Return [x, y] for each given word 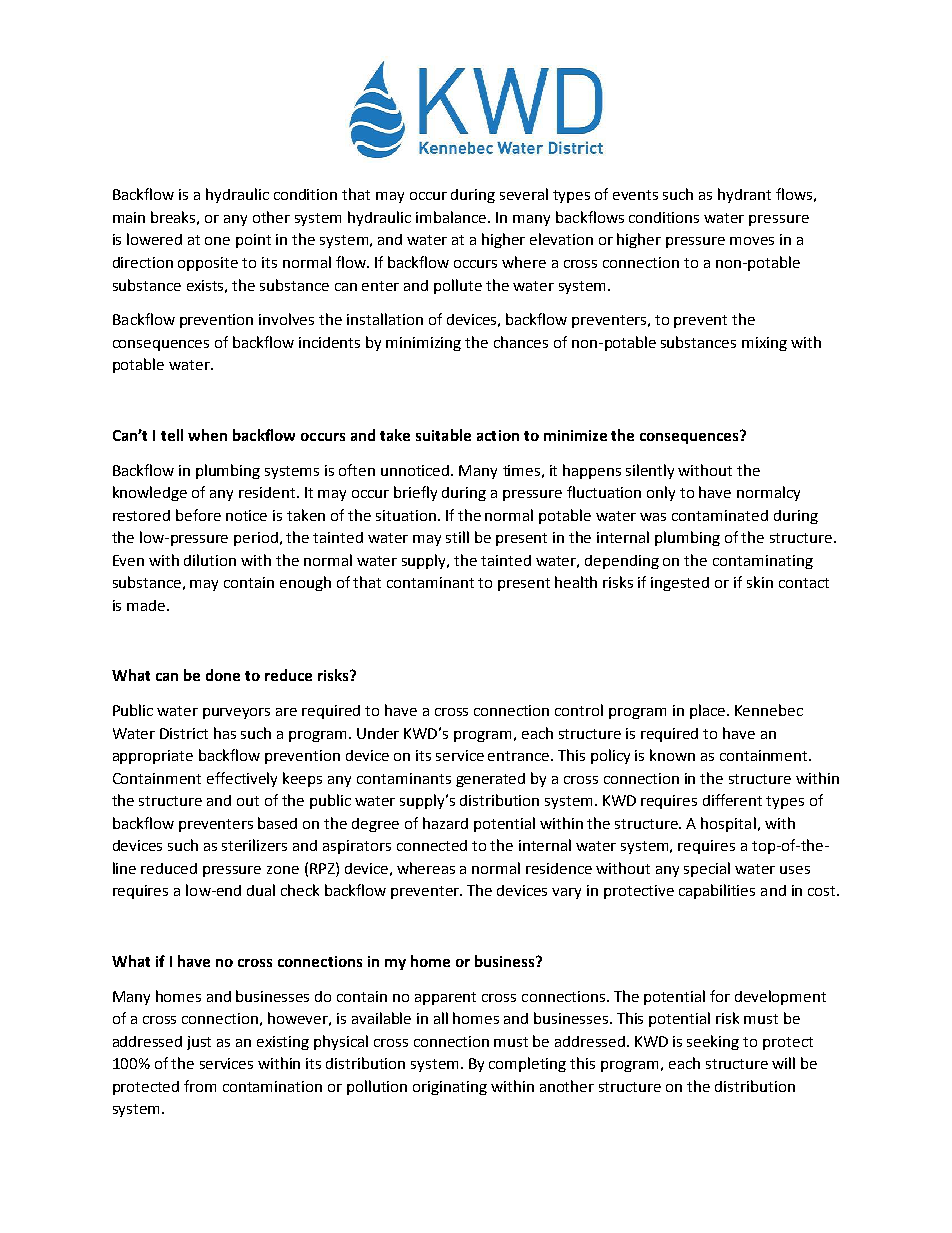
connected [432, 845]
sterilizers [254, 845]
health [576, 582]
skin [760, 582]
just [199, 1043]
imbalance [452, 217]
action [498, 435]
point [253, 241]
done [223, 675]
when [207, 435]
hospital [728, 824]
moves [752, 241]
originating [450, 1088]
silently [650, 471]
